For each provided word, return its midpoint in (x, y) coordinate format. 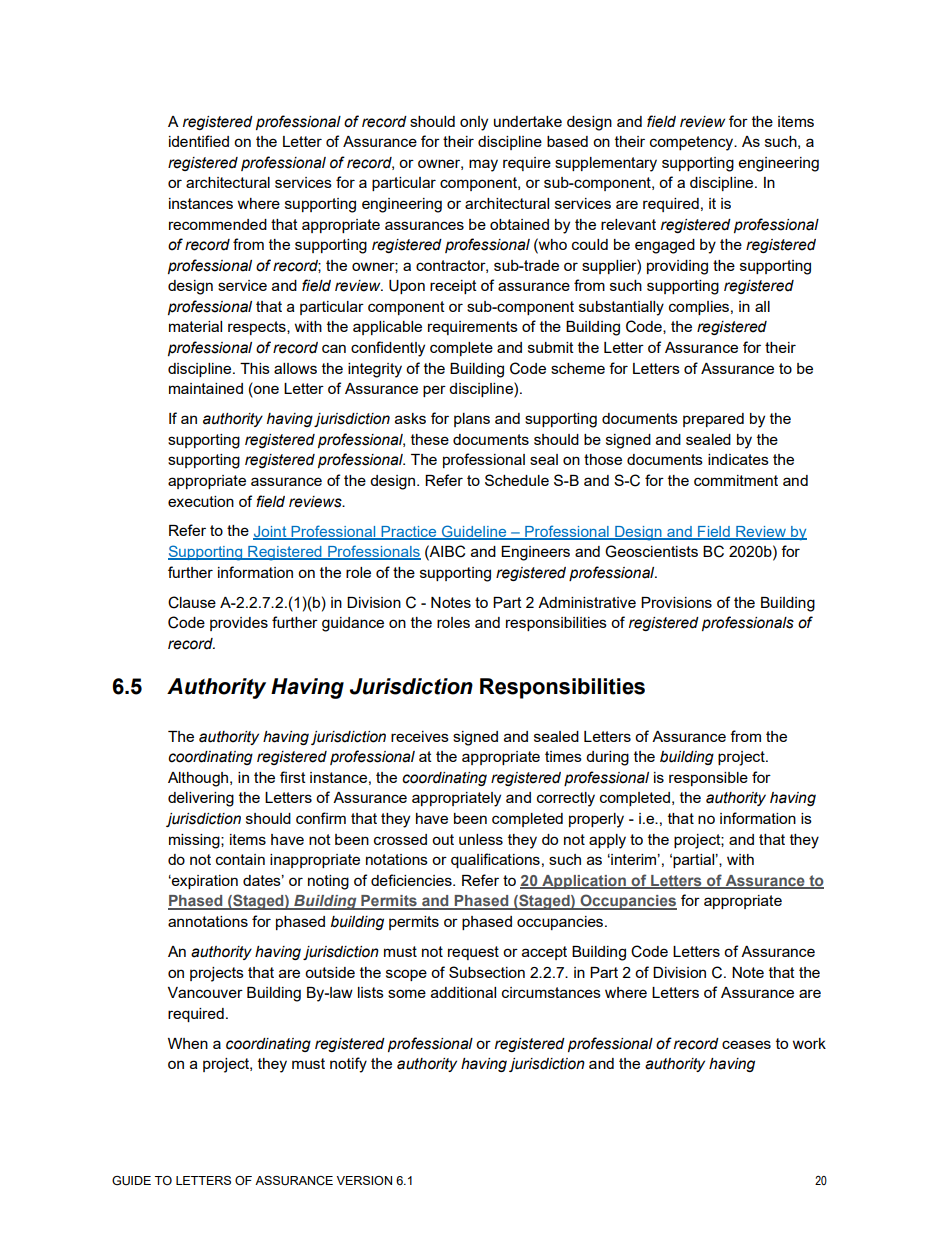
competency (693, 143)
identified (199, 141)
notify (348, 1065)
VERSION (364, 1180)
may (483, 165)
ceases (746, 1044)
